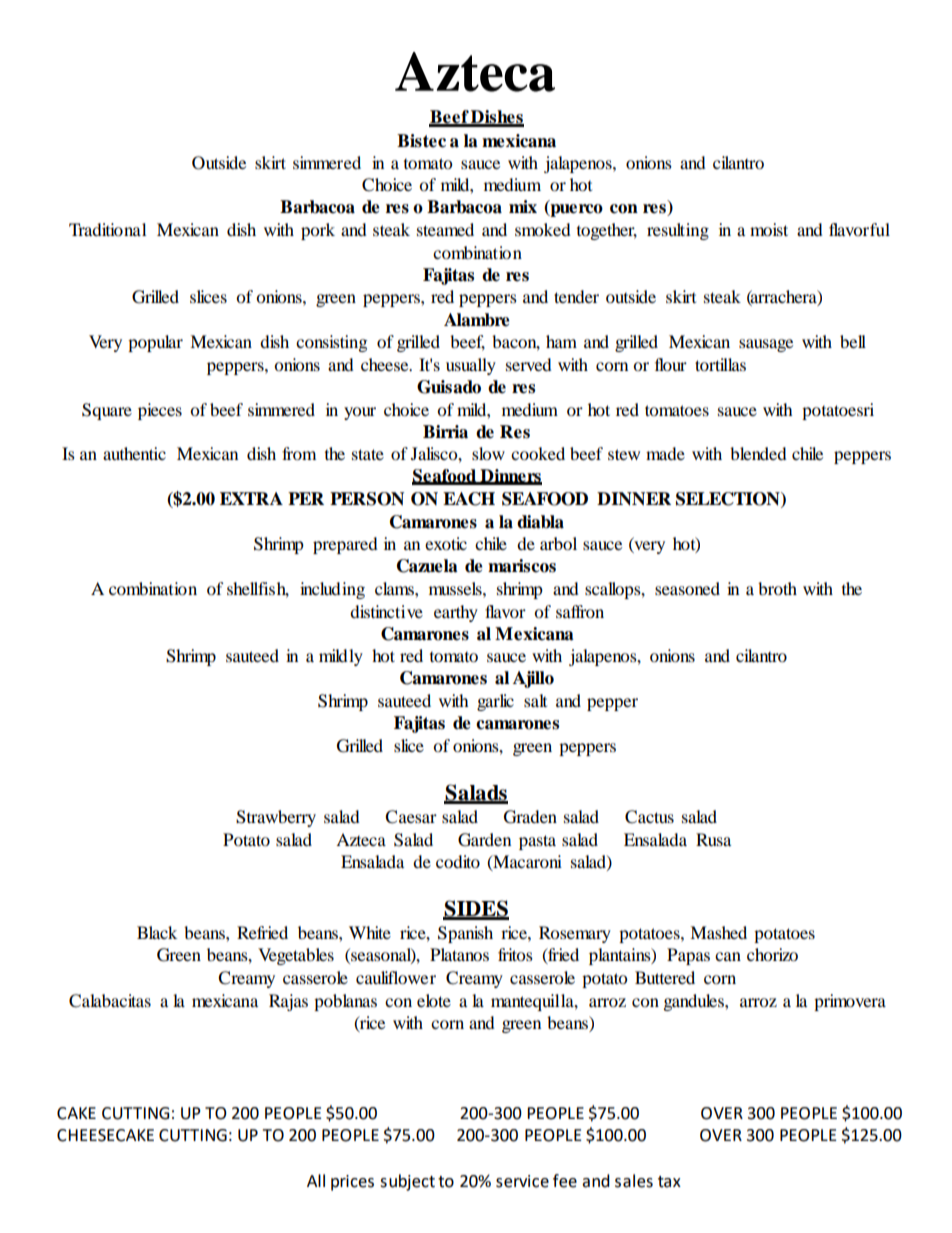 Image resolution: width=952 pixels, height=1233 pixels. I want to click on mix, so click(523, 206).
